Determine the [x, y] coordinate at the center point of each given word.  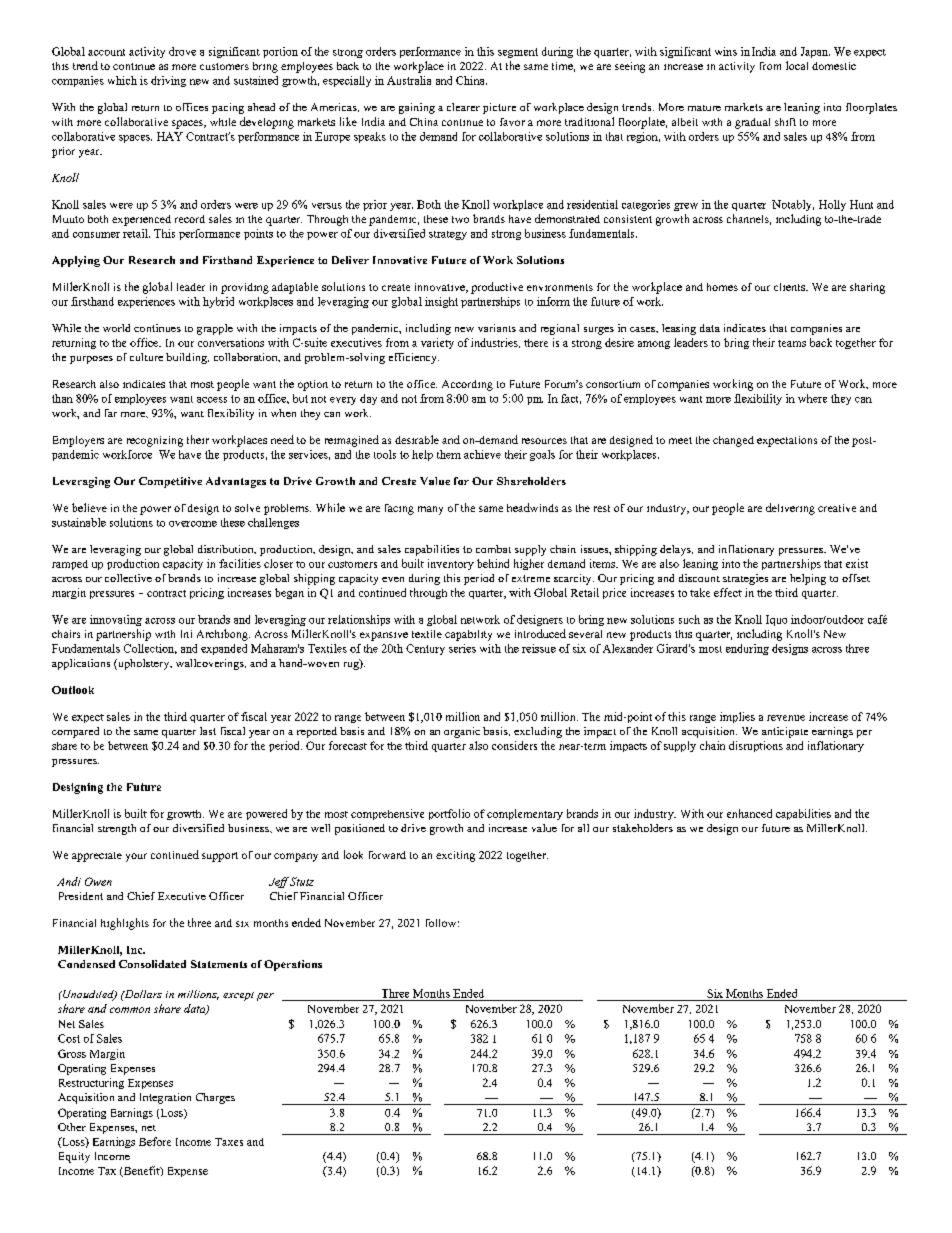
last [208, 731]
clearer [463, 107]
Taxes [229, 1142]
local [797, 65]
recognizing [155, 441]
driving [168, 81]
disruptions [756, 746]
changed [733, 441]
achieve [482, 454]
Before [155, 1141]
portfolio [449, 814]
